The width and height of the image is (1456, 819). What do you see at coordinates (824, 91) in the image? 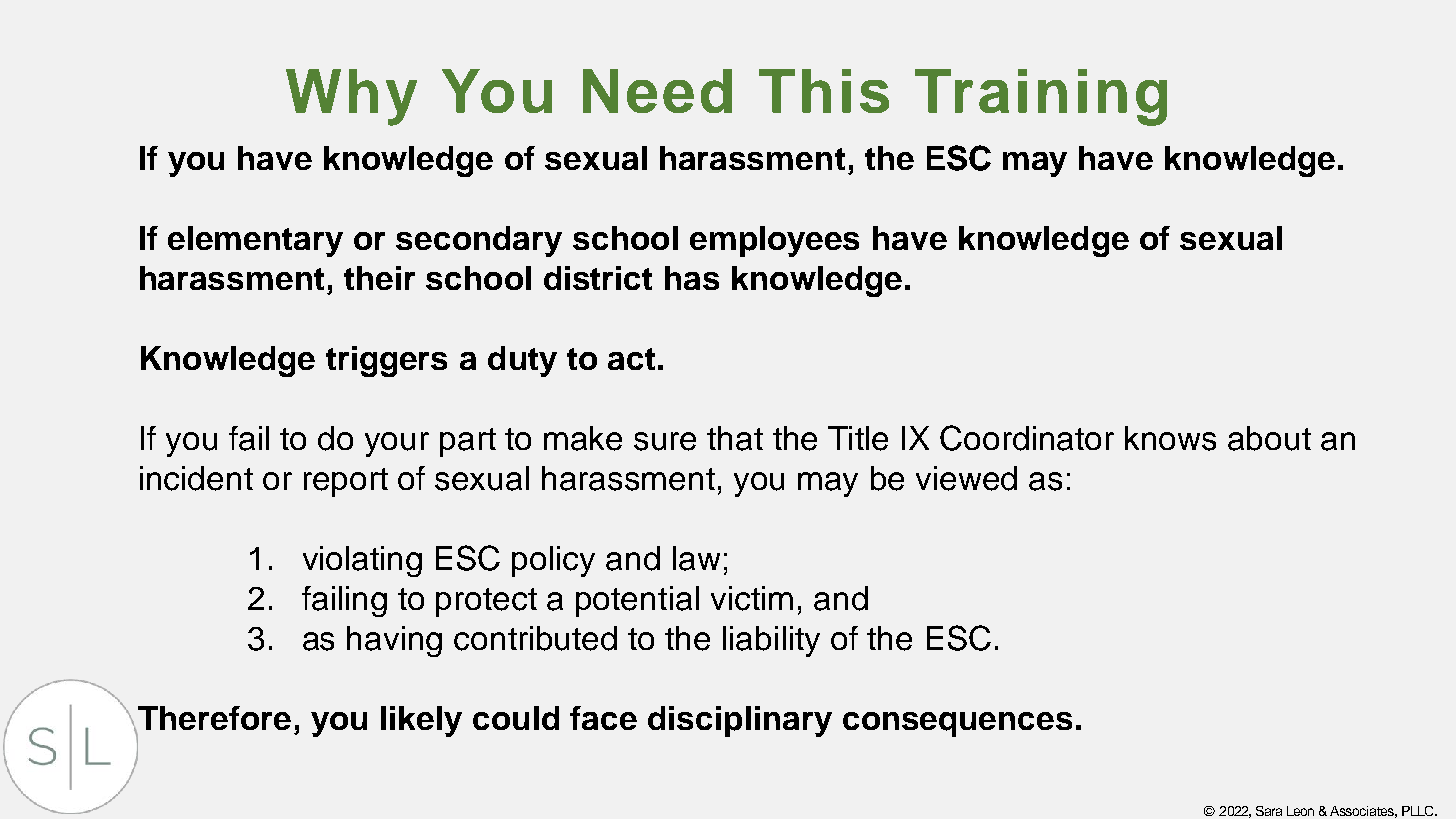
I see `This` at bounding box center [824, 91].
